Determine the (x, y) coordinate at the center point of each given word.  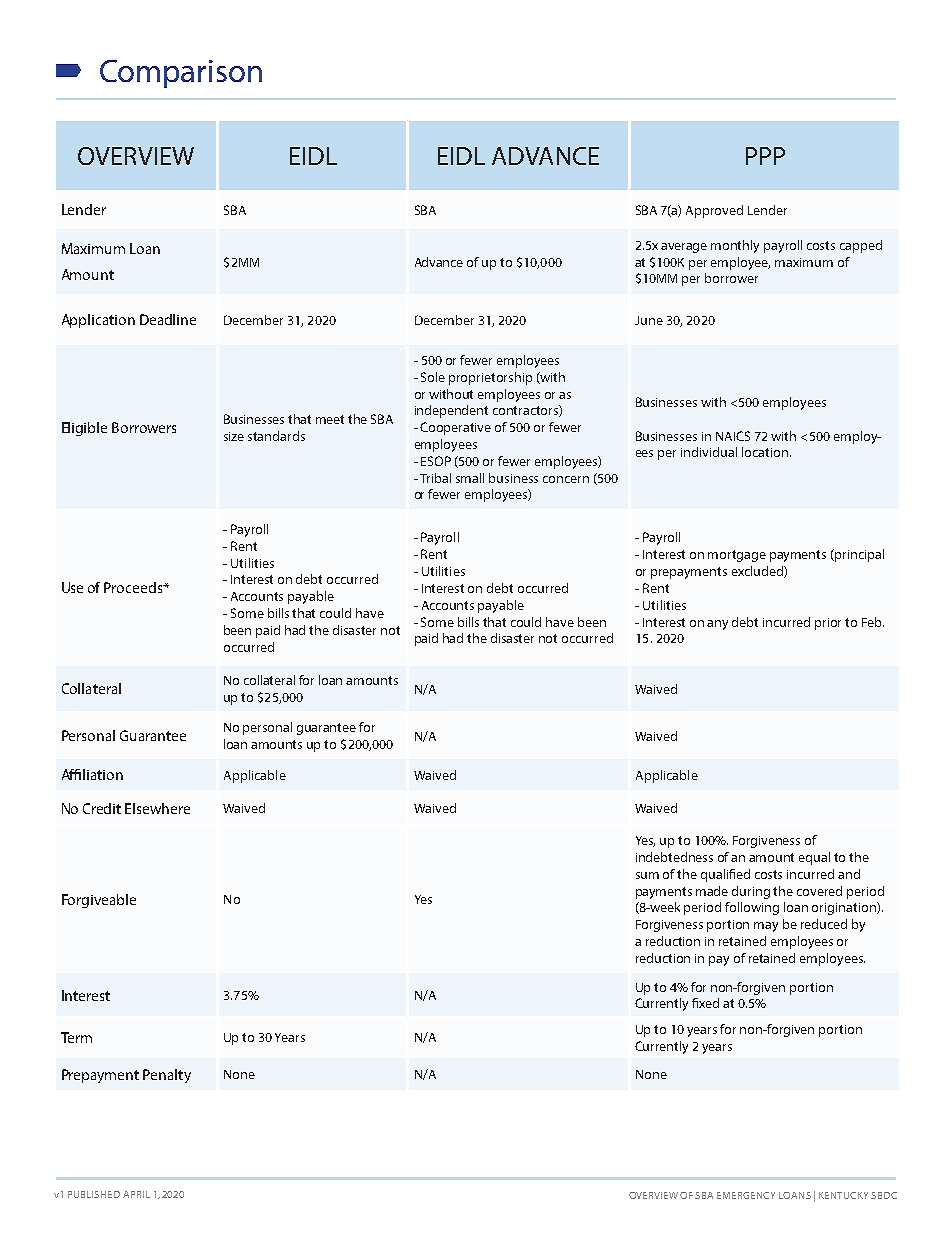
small (470, 478)
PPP (765, 156)
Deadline (168, 319)
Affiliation (92, 774)
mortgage (737, 556)
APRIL (136, 1194)
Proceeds (134, 587)
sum (647, 875)
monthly (735, 246)
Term (76, 1037)
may (766, 927)
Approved (714, 211)
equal (814, 858)
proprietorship (490, 378)
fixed (705, 1003)
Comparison (181, 74)
